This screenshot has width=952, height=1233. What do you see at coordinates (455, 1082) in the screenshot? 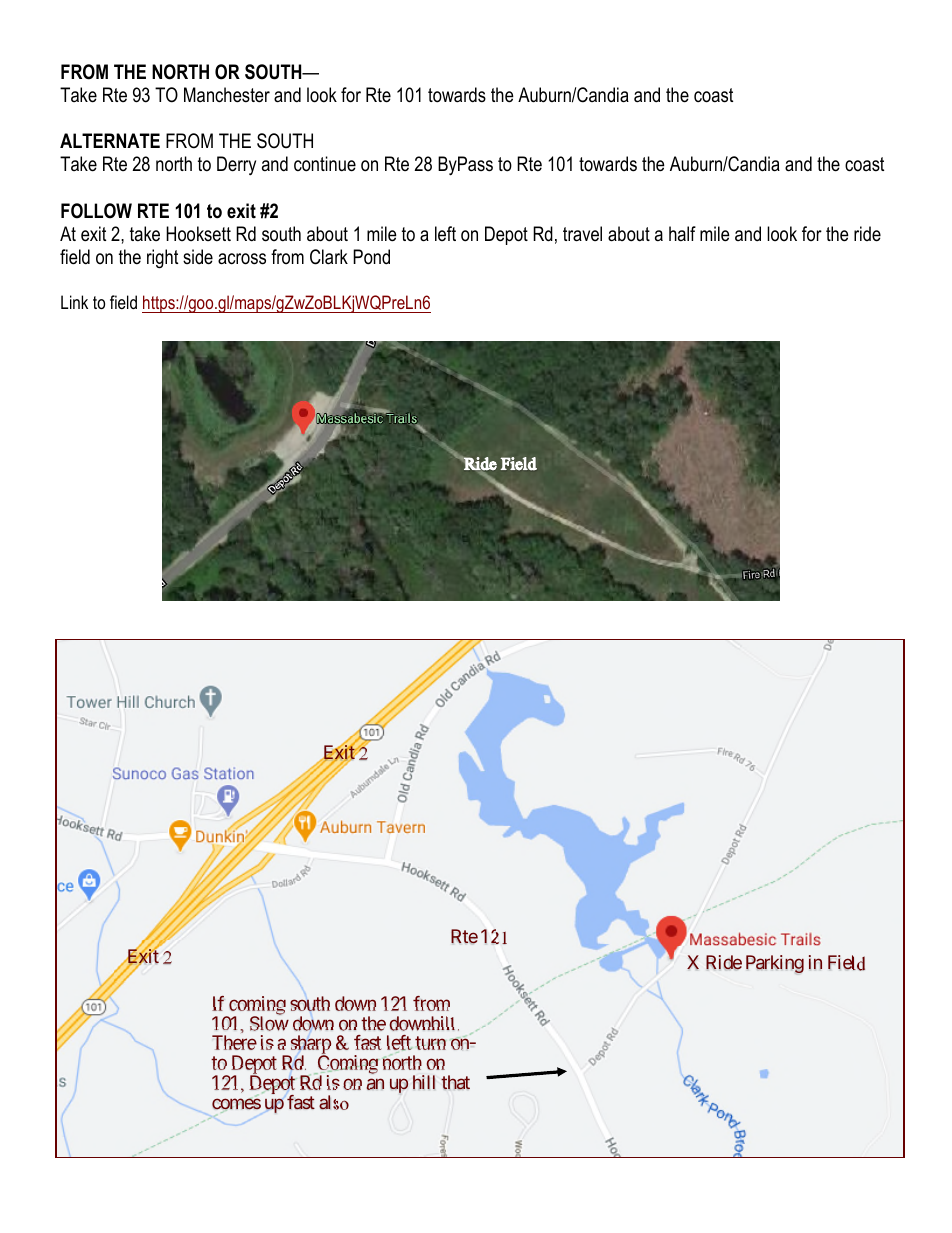
I see `that` at bounding box center [455, 1082].
